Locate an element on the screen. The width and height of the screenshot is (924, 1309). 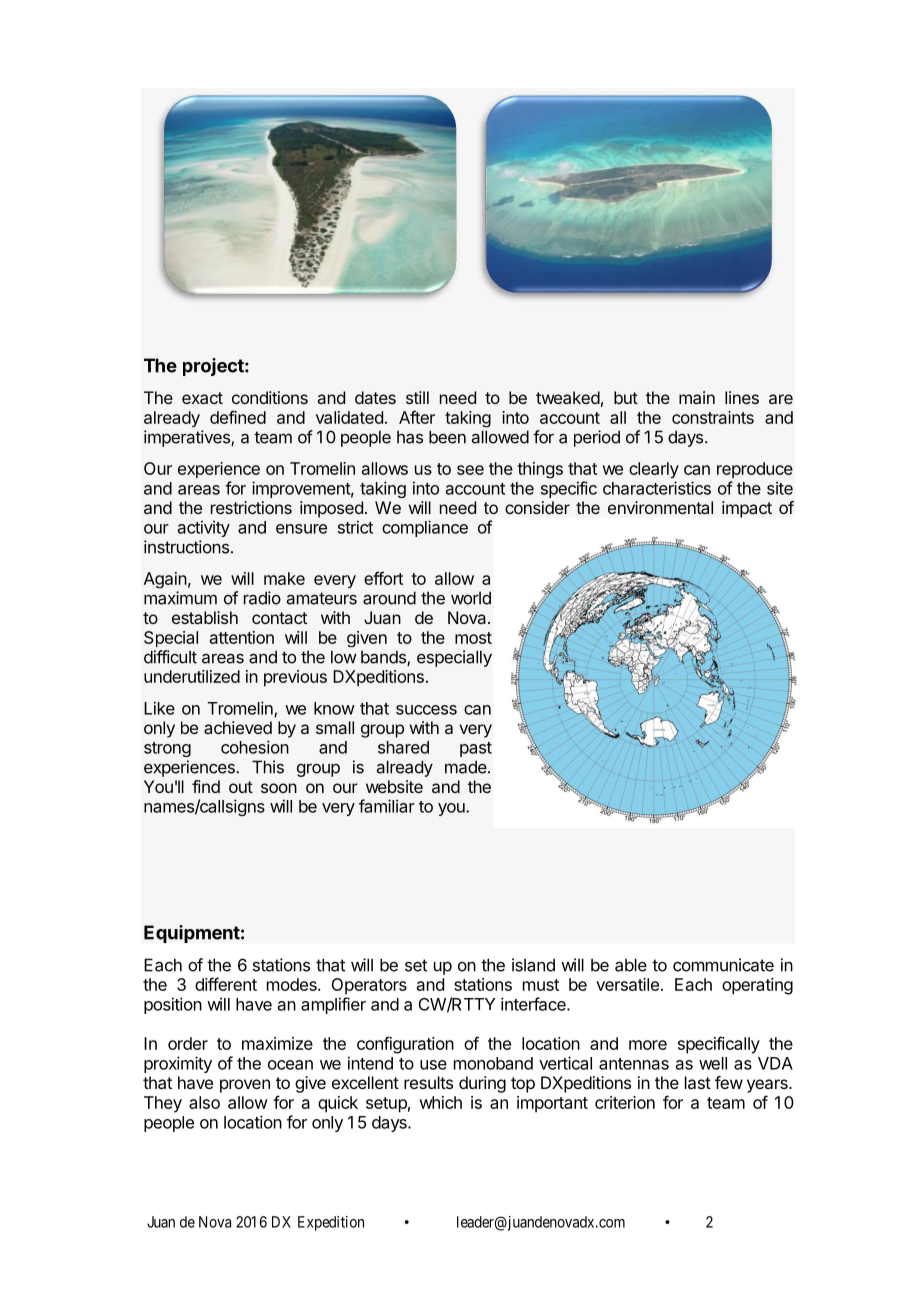
underutilized is located at coordinates (192, 676).
